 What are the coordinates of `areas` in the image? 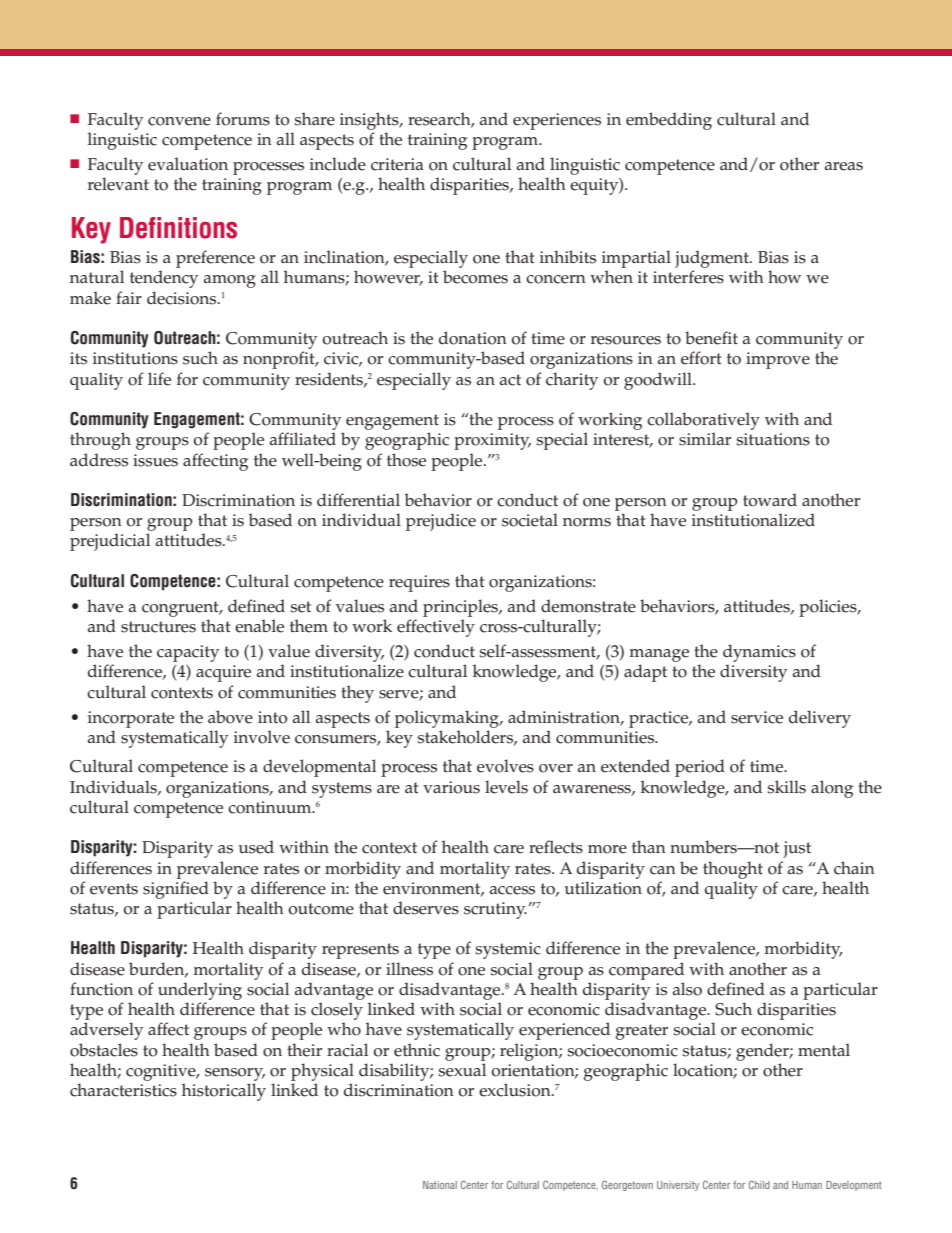 It's located at (844, 166).
